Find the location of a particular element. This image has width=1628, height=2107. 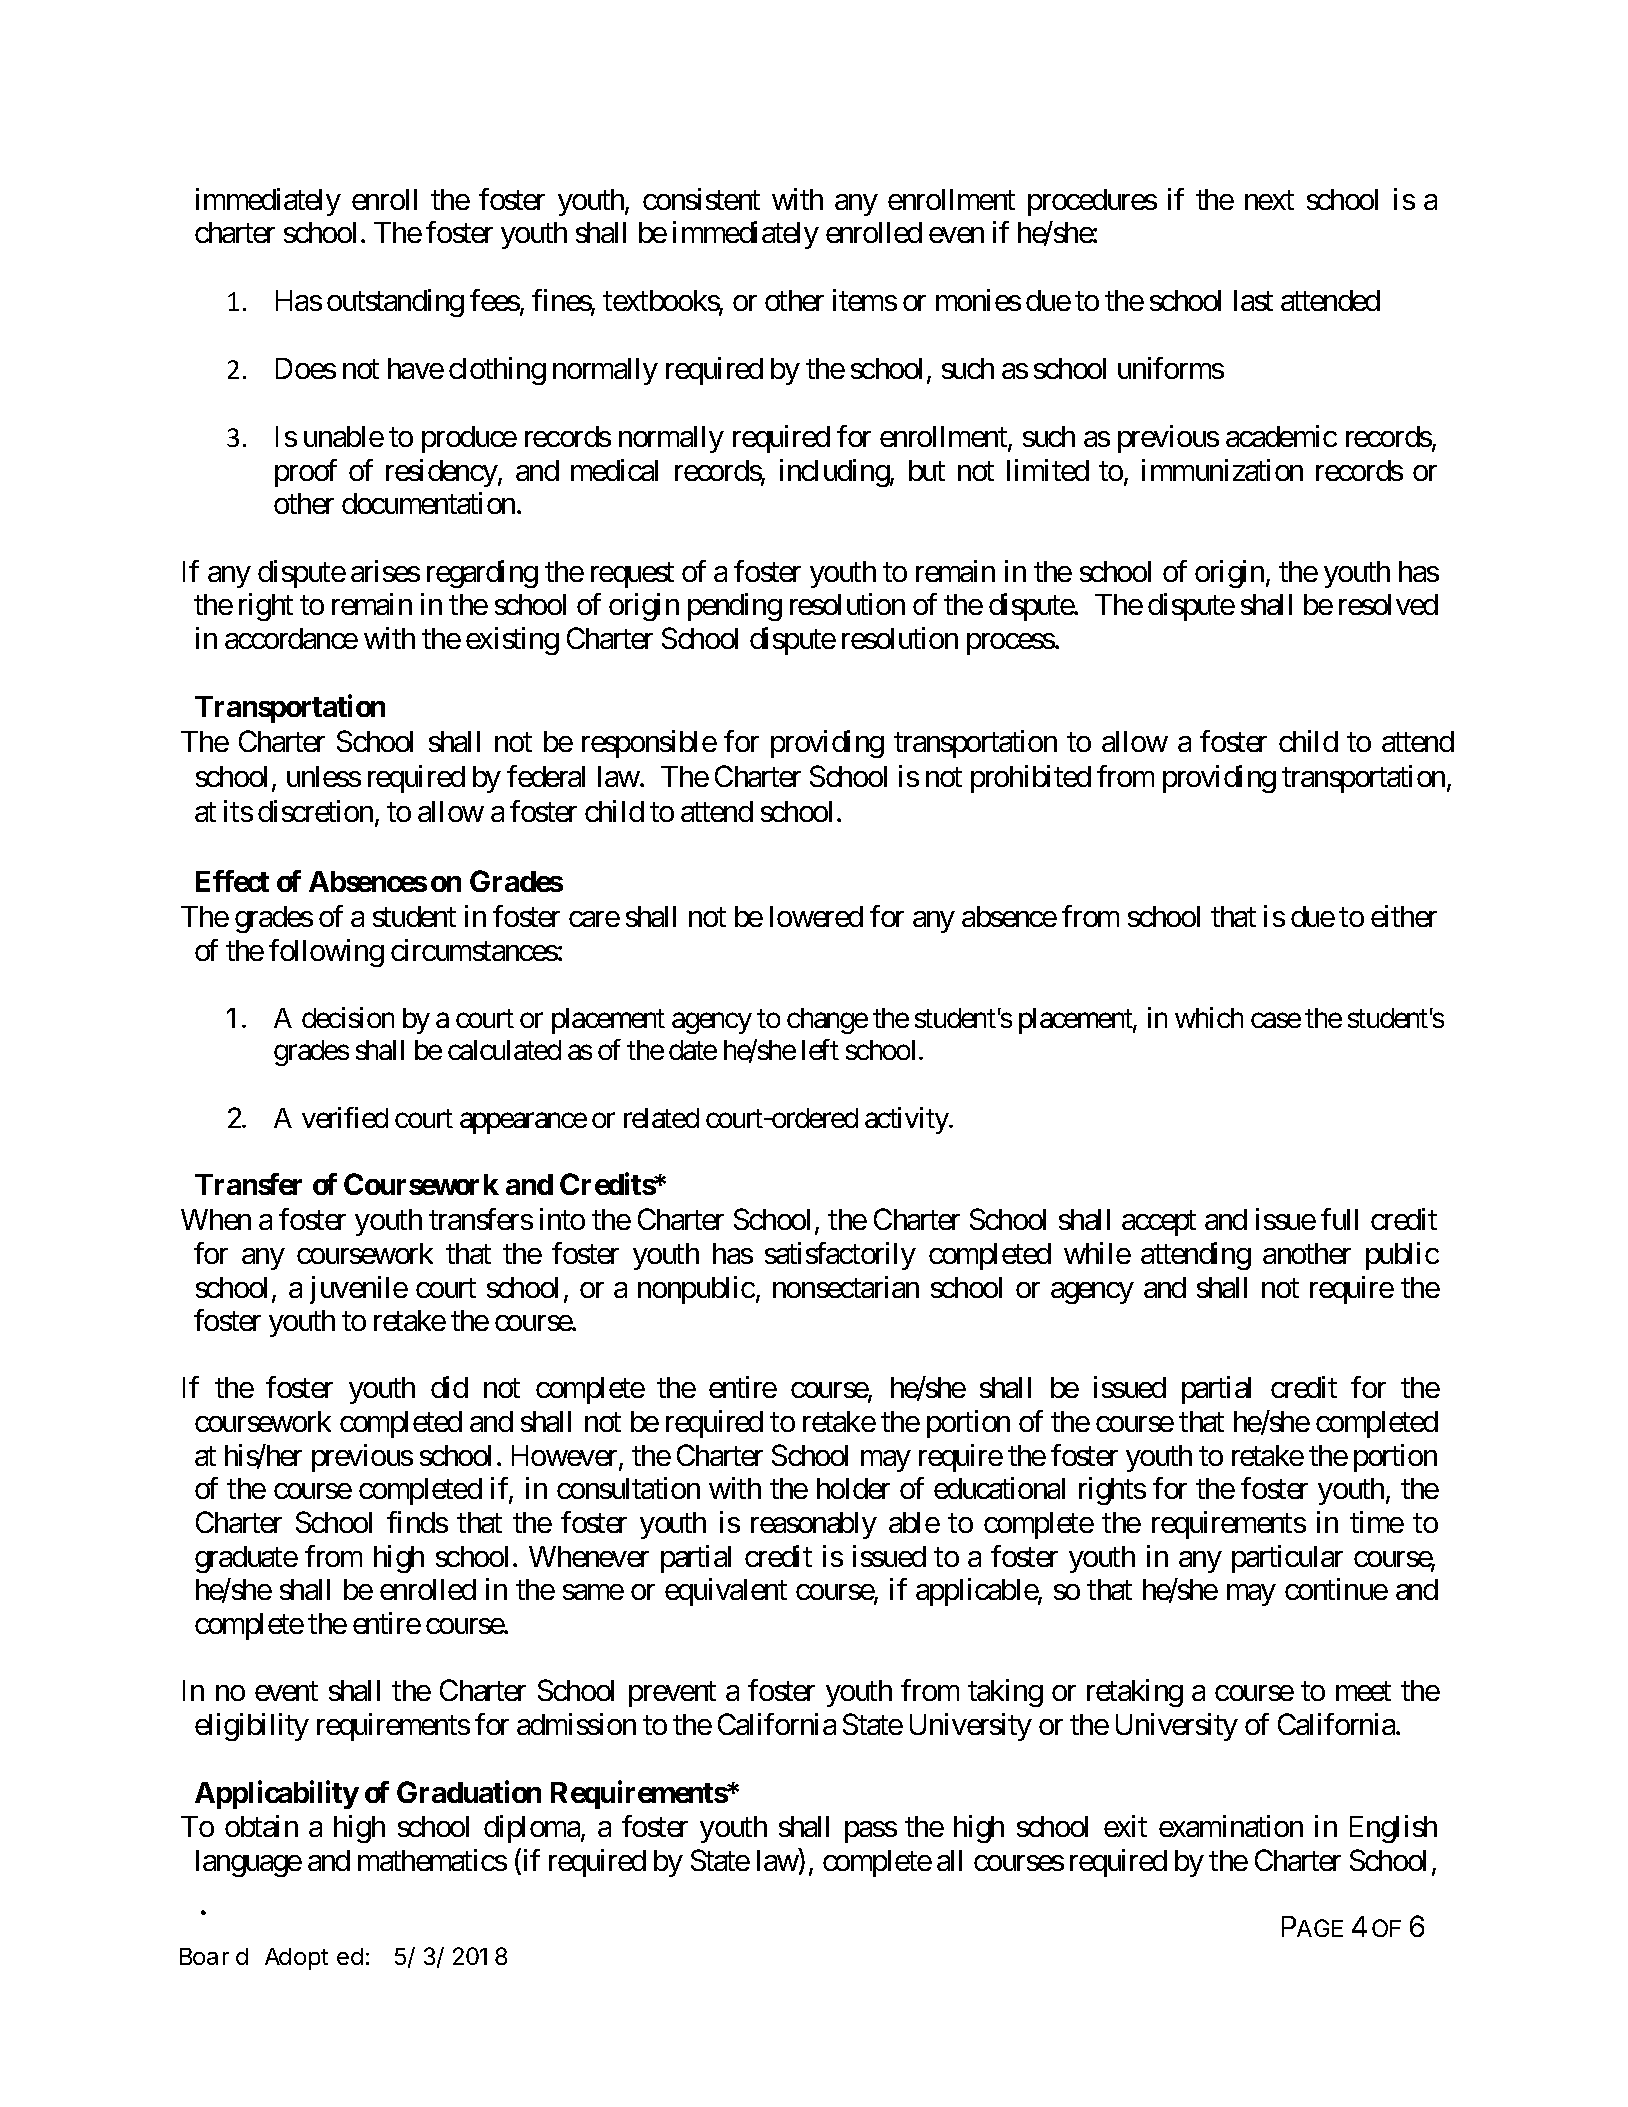

diploma is located at coordinates (533, 1829).
